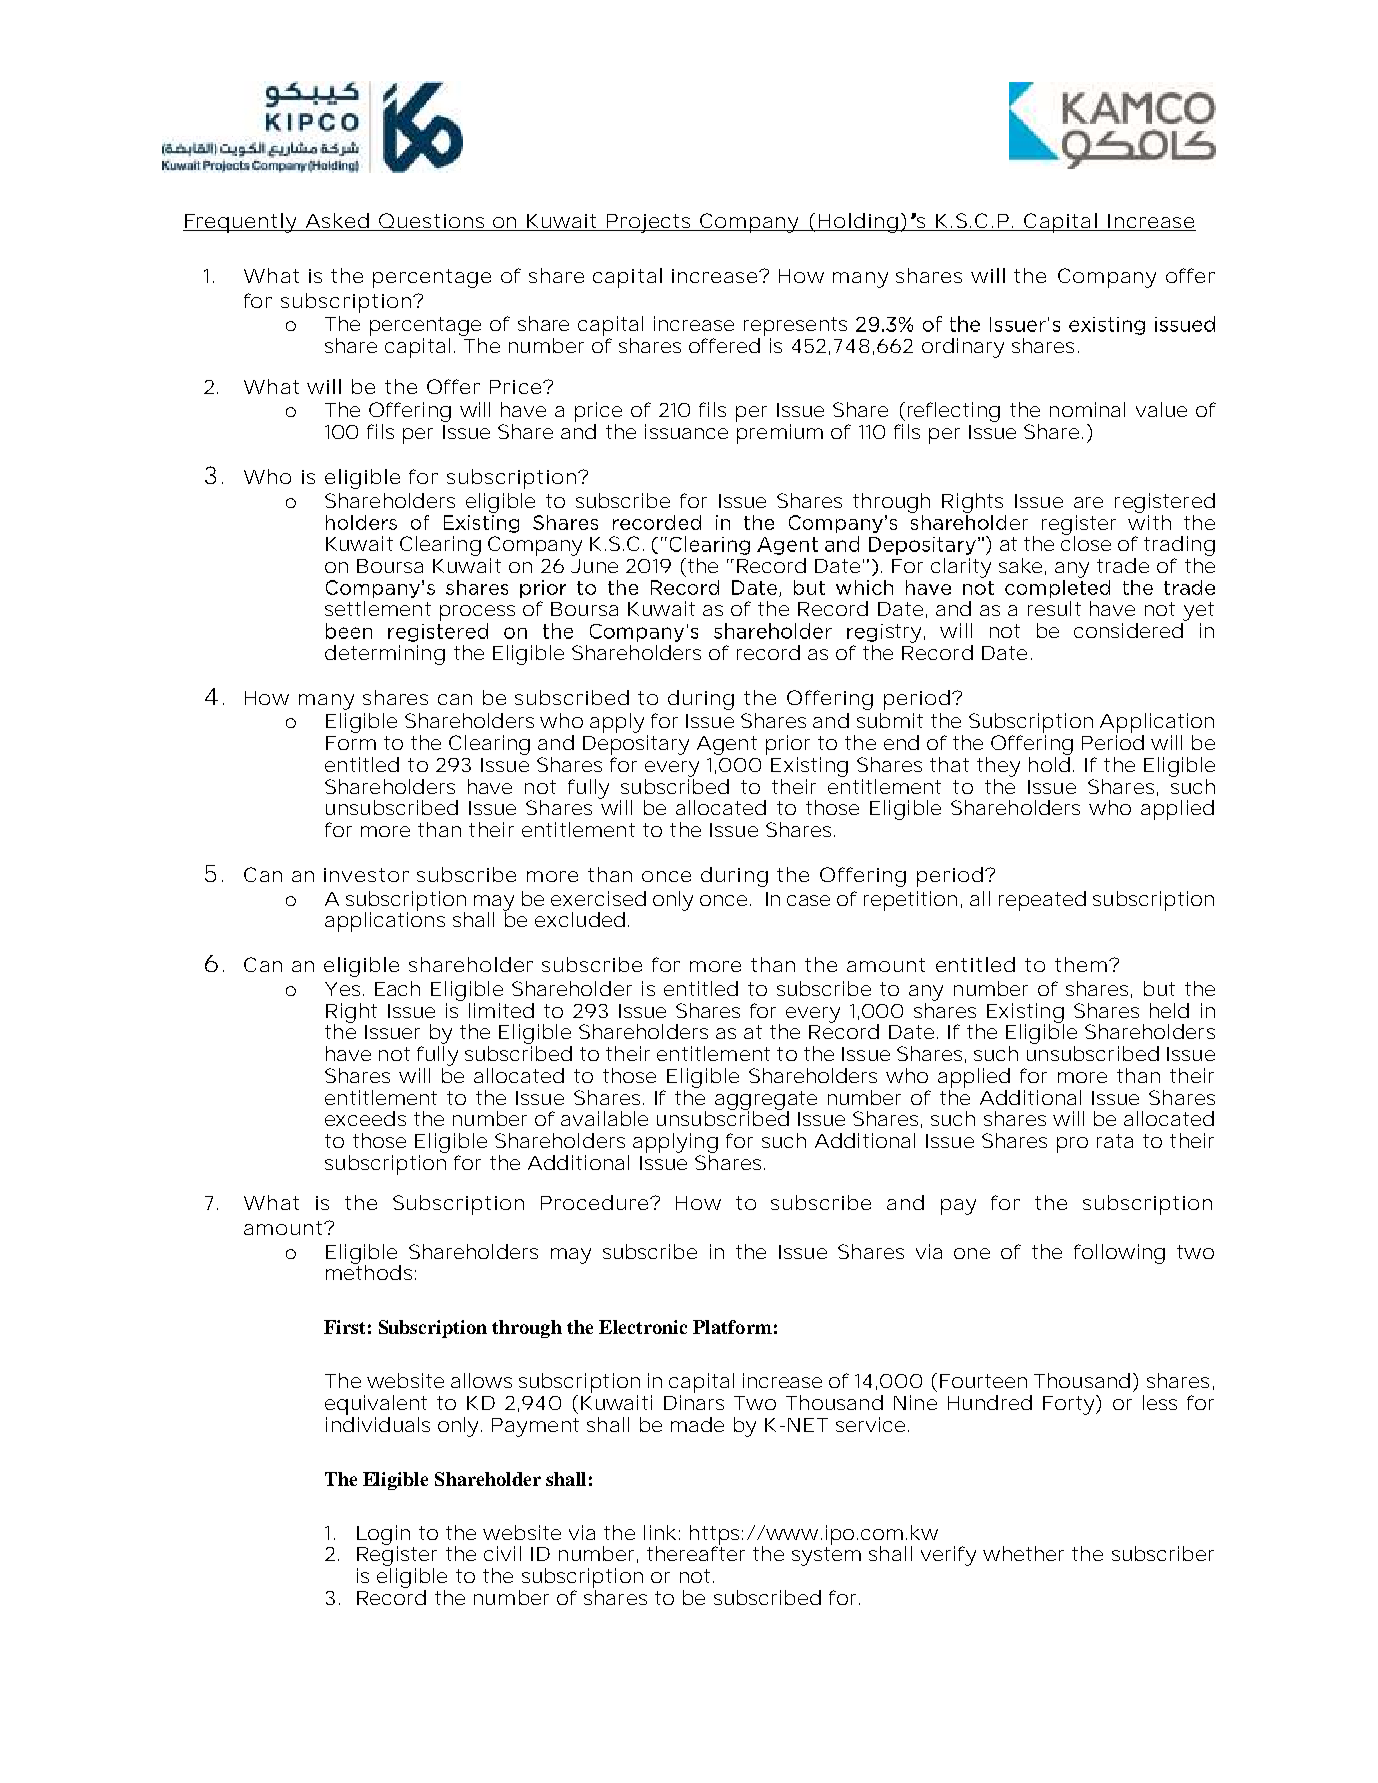 The width and height of the screenshot is (1378, 1783). I want to click on Asked, so click(337, 220).
